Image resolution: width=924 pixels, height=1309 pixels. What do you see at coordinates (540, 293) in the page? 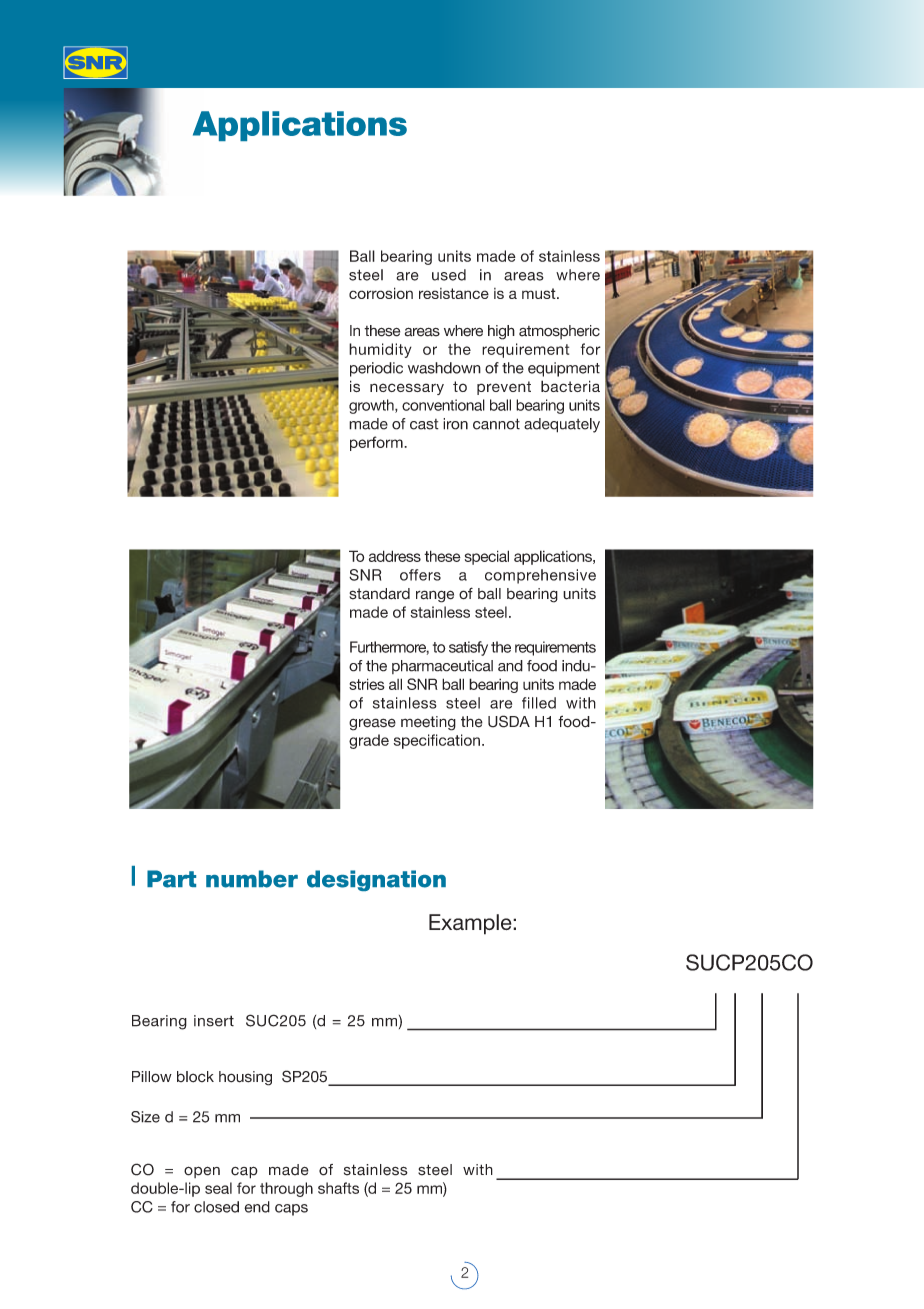
I see `must` at bounding box center [540, 293].
